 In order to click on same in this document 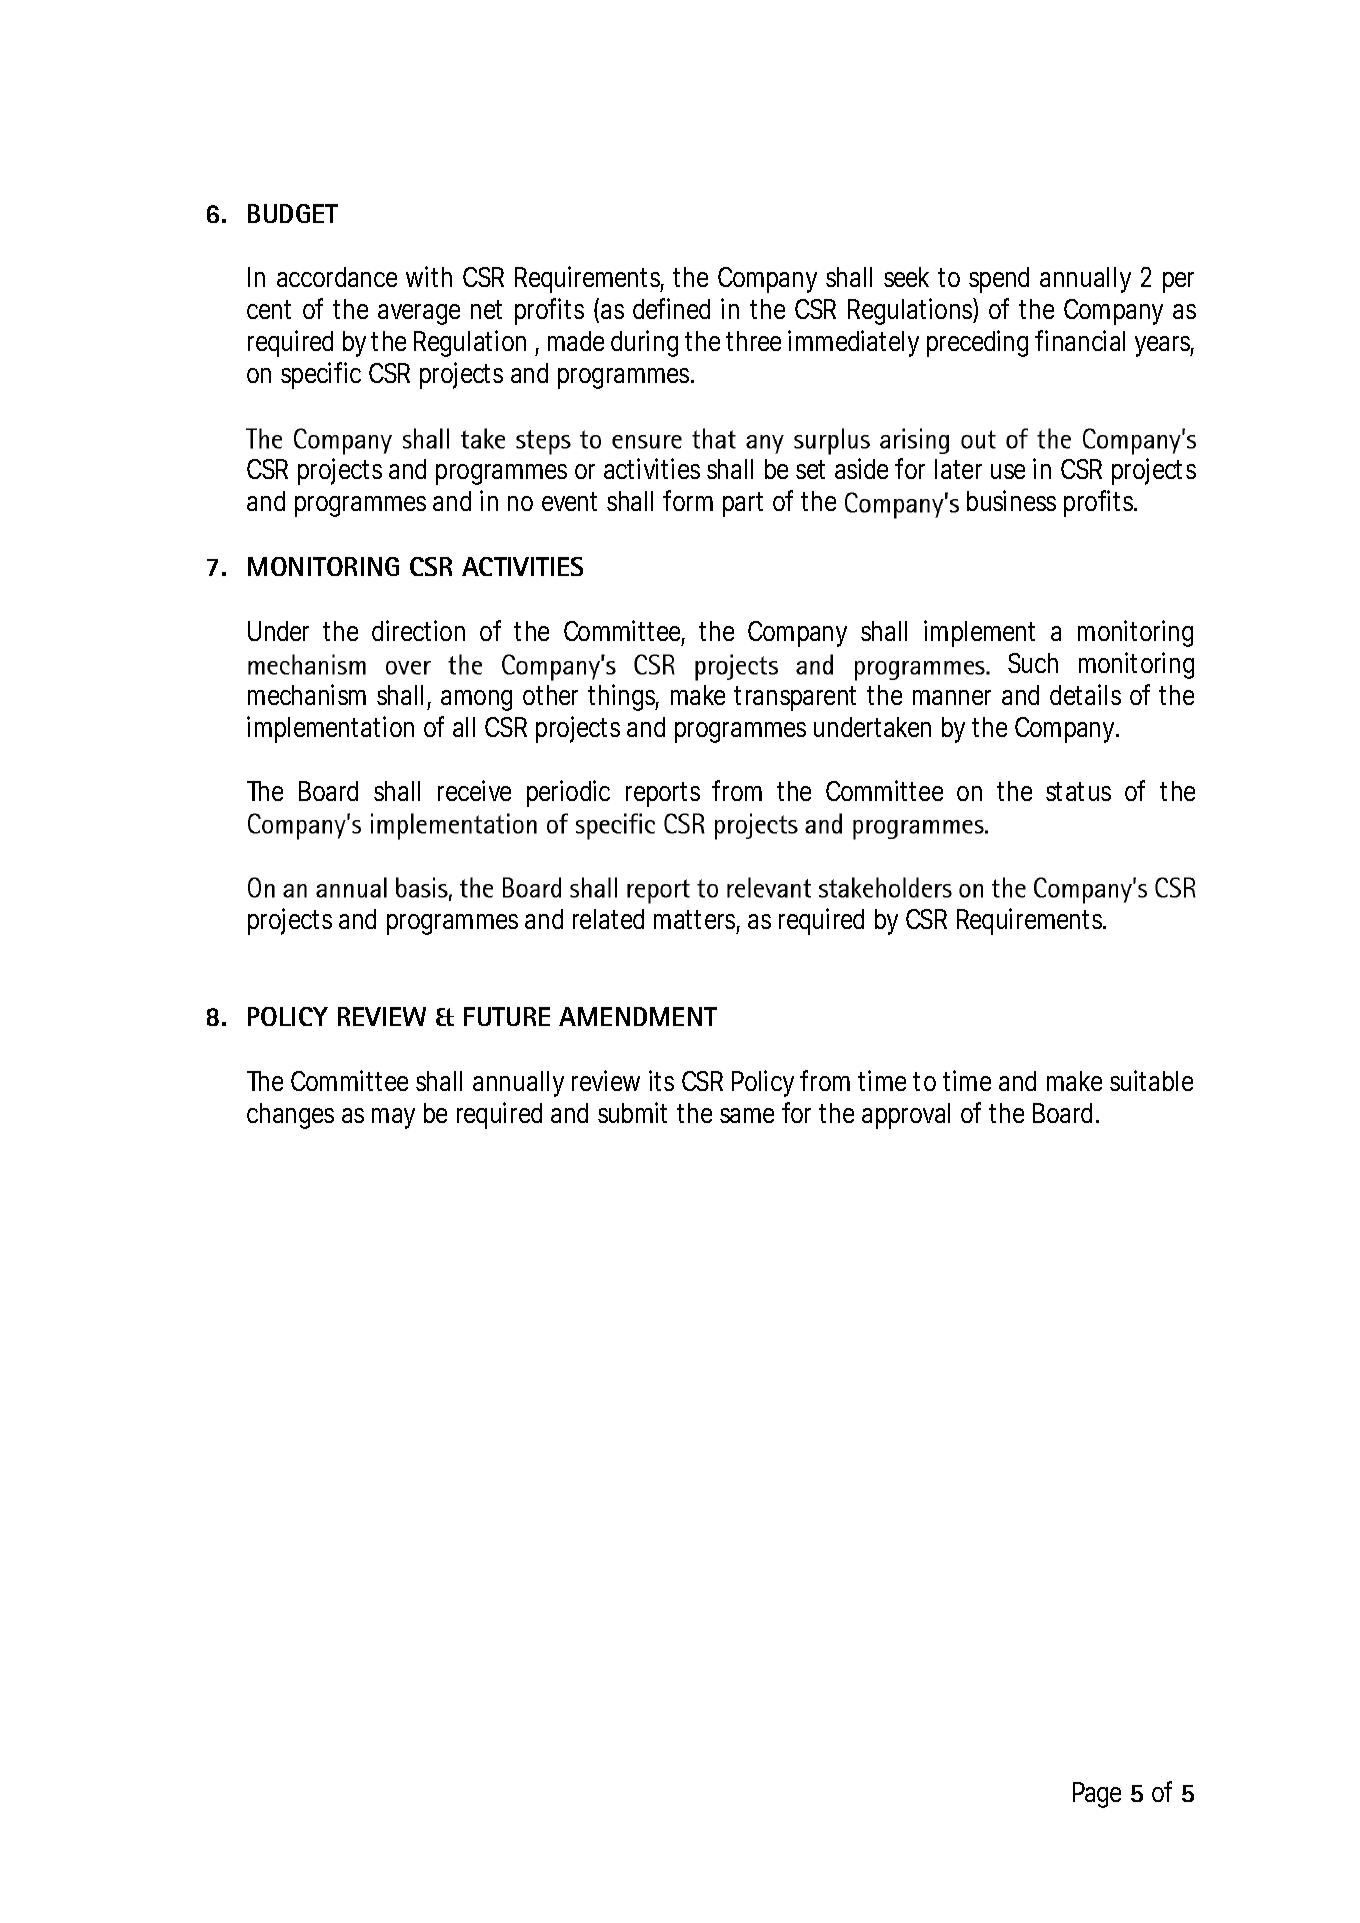, I will do `click(747, 1115)`.
